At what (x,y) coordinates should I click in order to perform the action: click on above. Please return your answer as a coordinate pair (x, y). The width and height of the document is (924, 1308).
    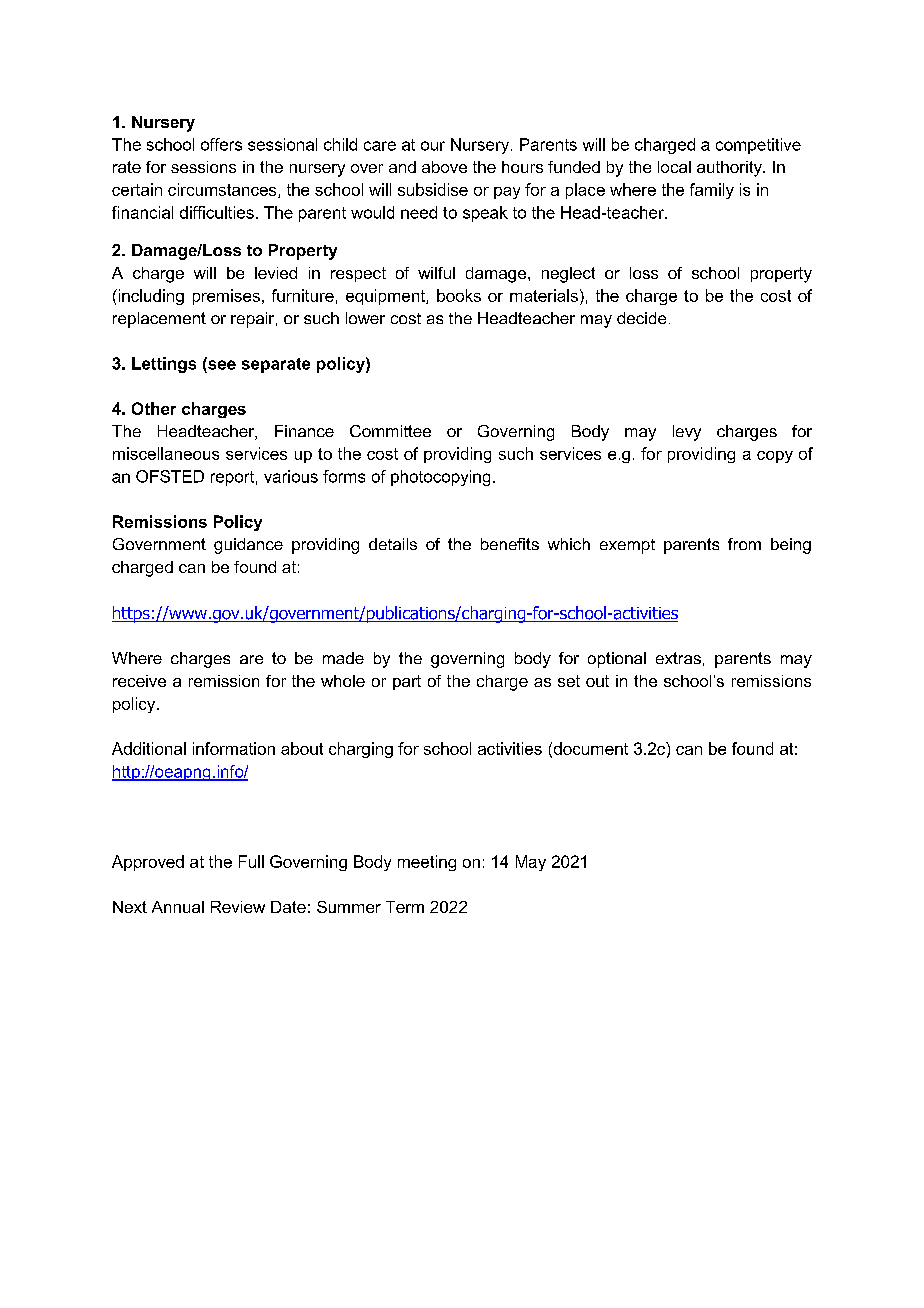
    Looking at the image, I should click on (444, 167).
